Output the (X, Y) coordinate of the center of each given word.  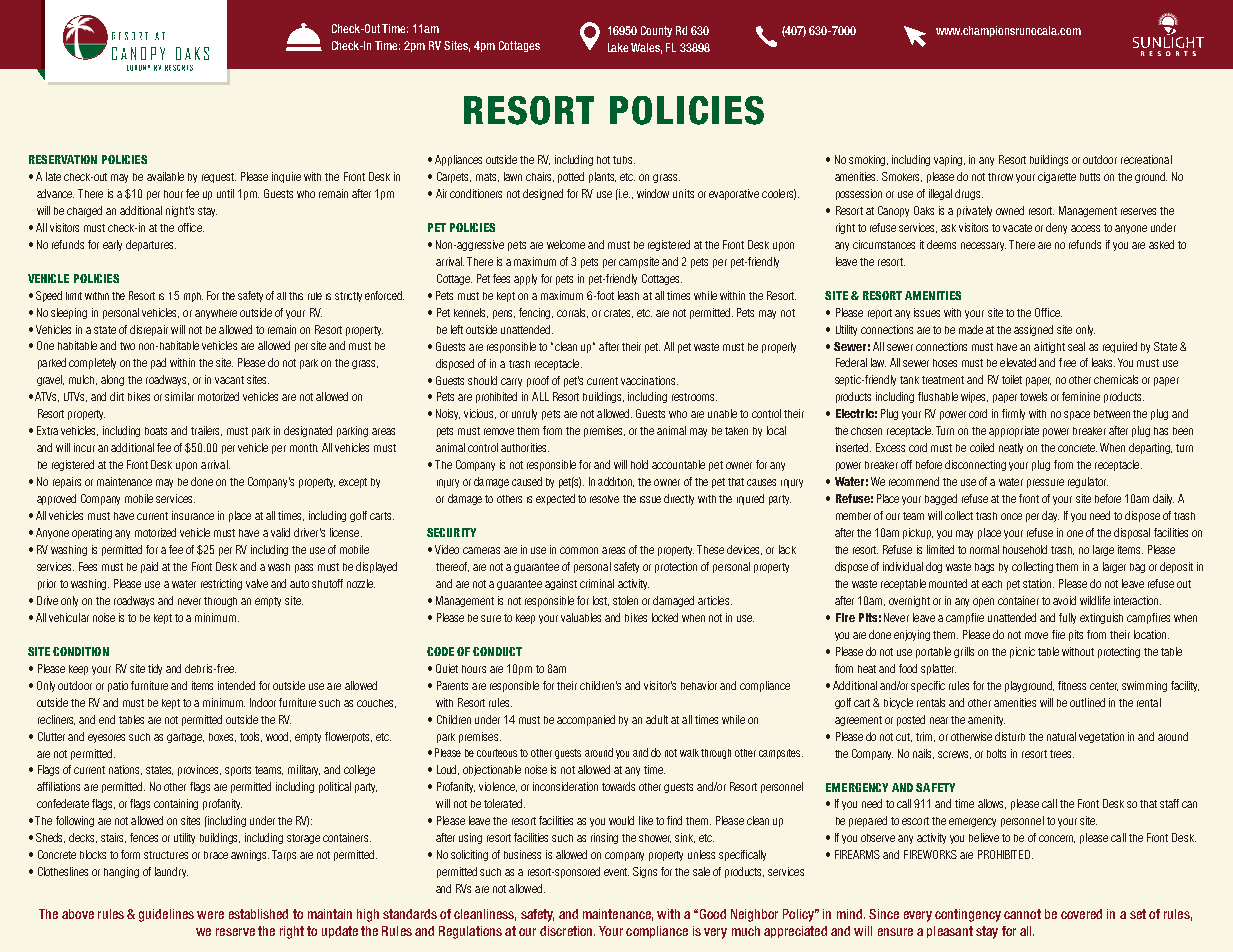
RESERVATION (63, 159)
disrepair (149, 330)
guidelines (166, 915)
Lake (618, 47)
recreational (1146, 159)
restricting (221, 584)
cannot (1022, 914)
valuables (581, 617)
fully (1067, 618)
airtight (1049, 347)
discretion (567, 931)
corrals (572, 313)
